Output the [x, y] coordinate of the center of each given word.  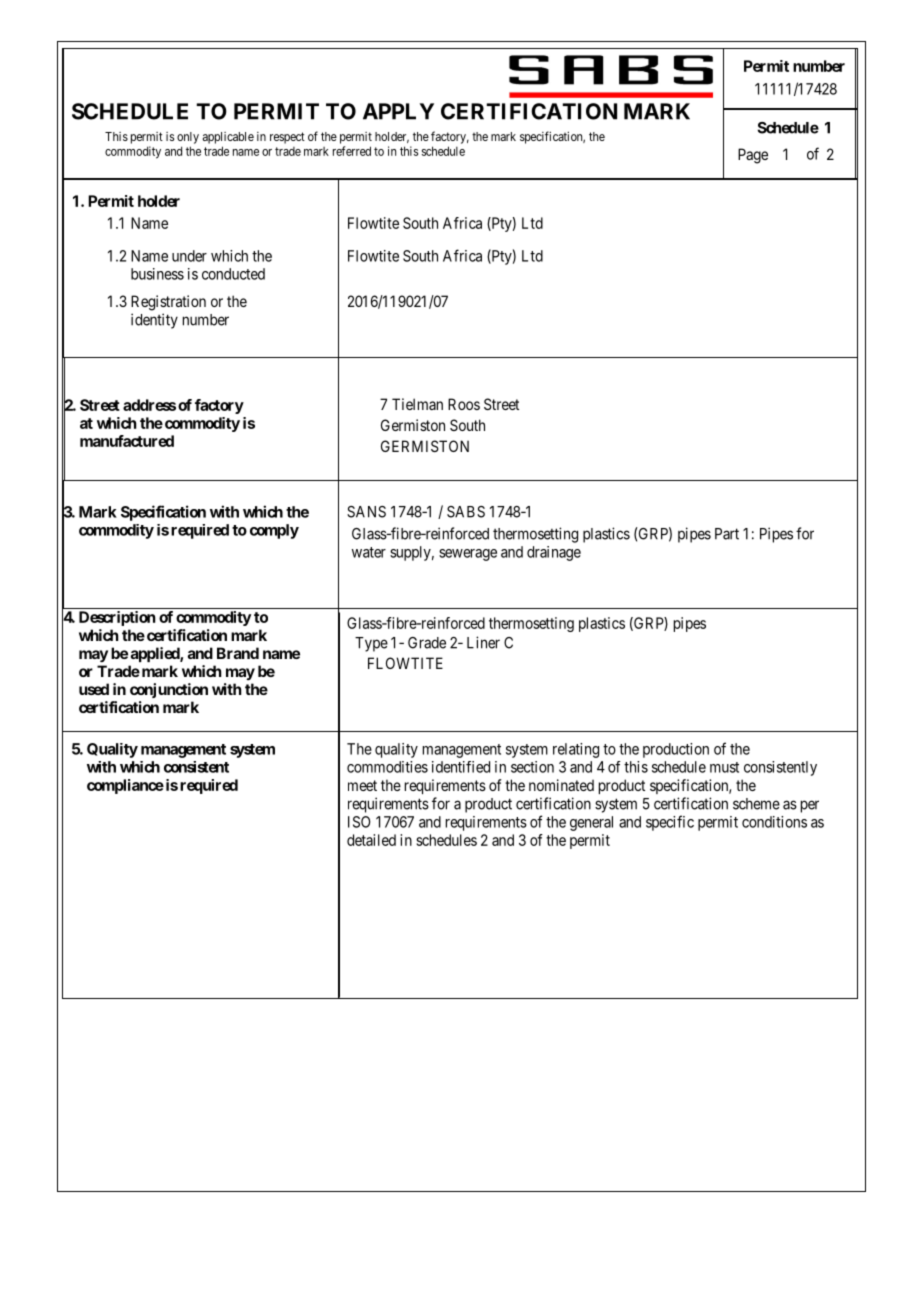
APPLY [398, 111]
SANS [366, 512]
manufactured [127, 441]
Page [753, 156]
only [188, 138]
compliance [125, 786]
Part [727, 534]
